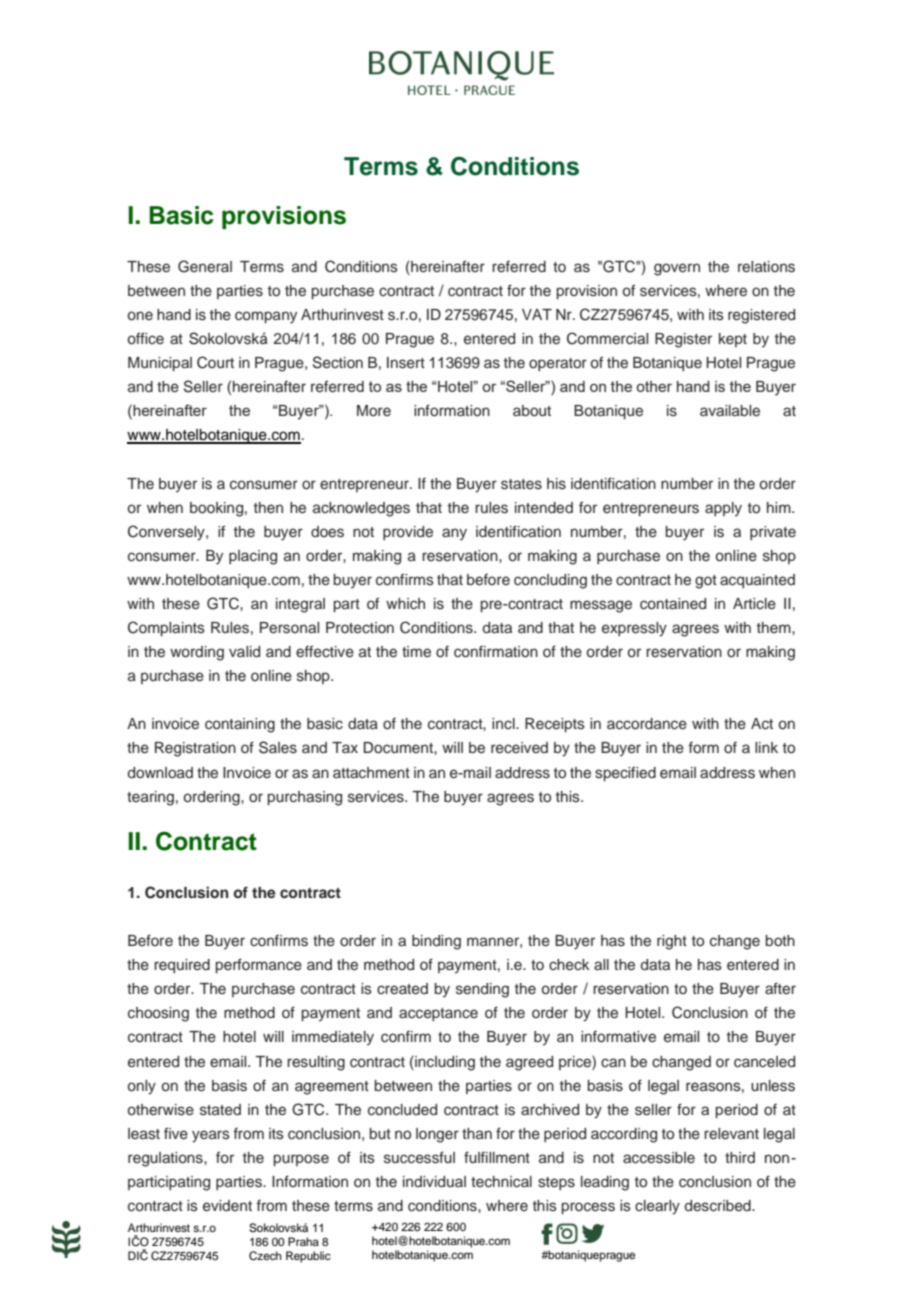 This page has width=924, height=1308. What do you see at coordinates (405, 604) in the page?
I see `which` at bounding box center [405, 604].
